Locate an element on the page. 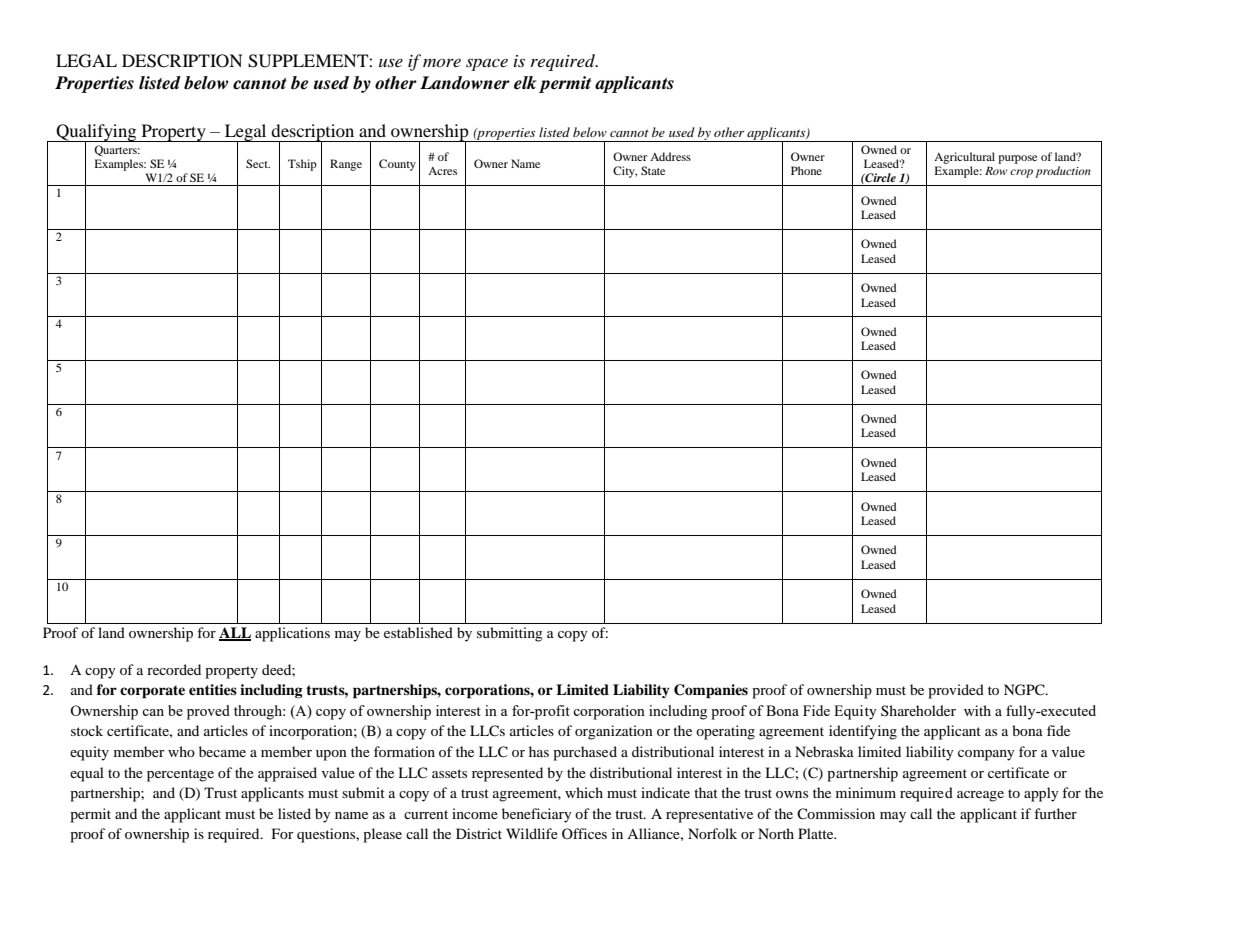  applications is located at coordinates (292, 634).
